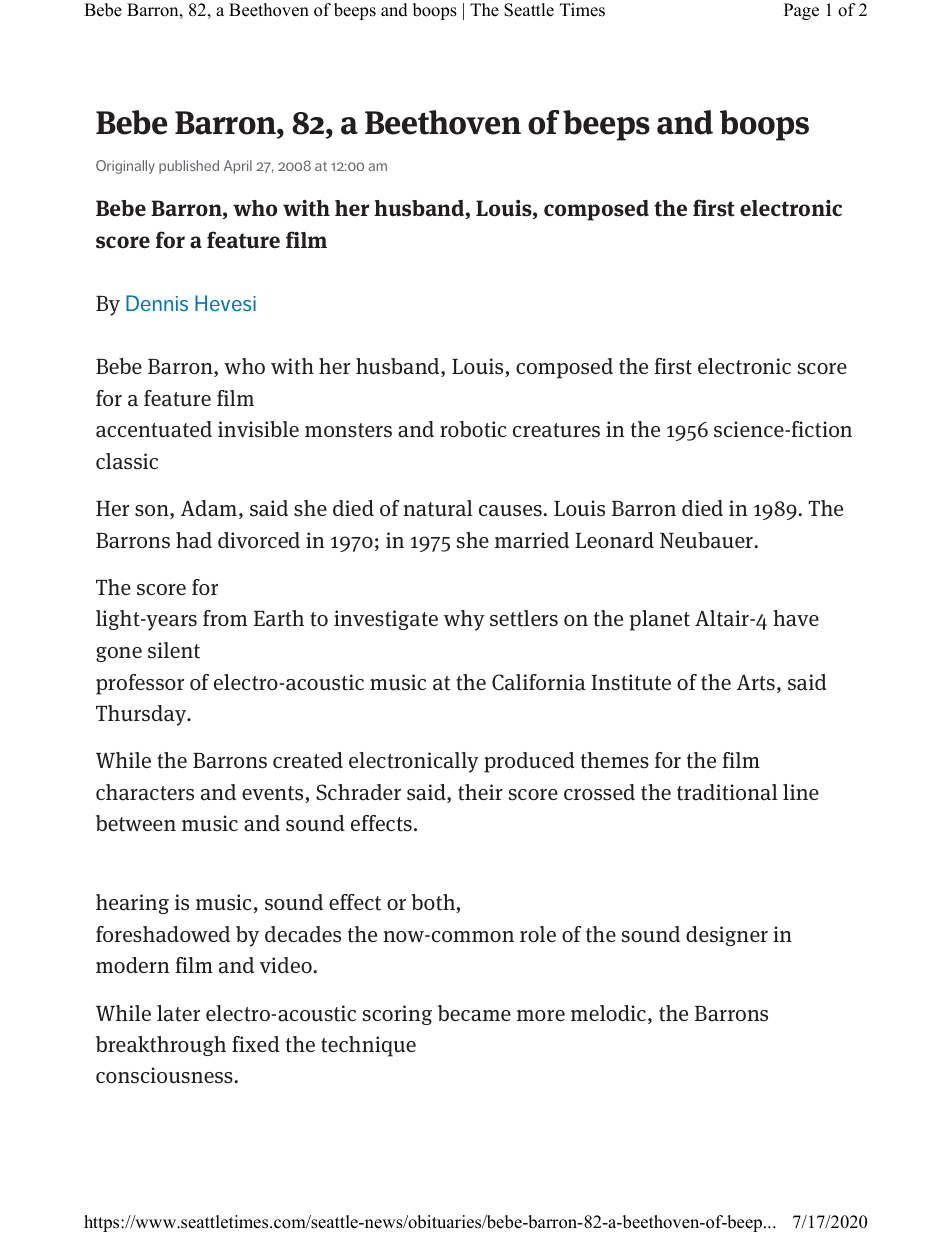 The width and height of the screenshot is (952, 1233). Describe the element at coordinates (189, 167) in the screenshot. I see `published` at that location.
